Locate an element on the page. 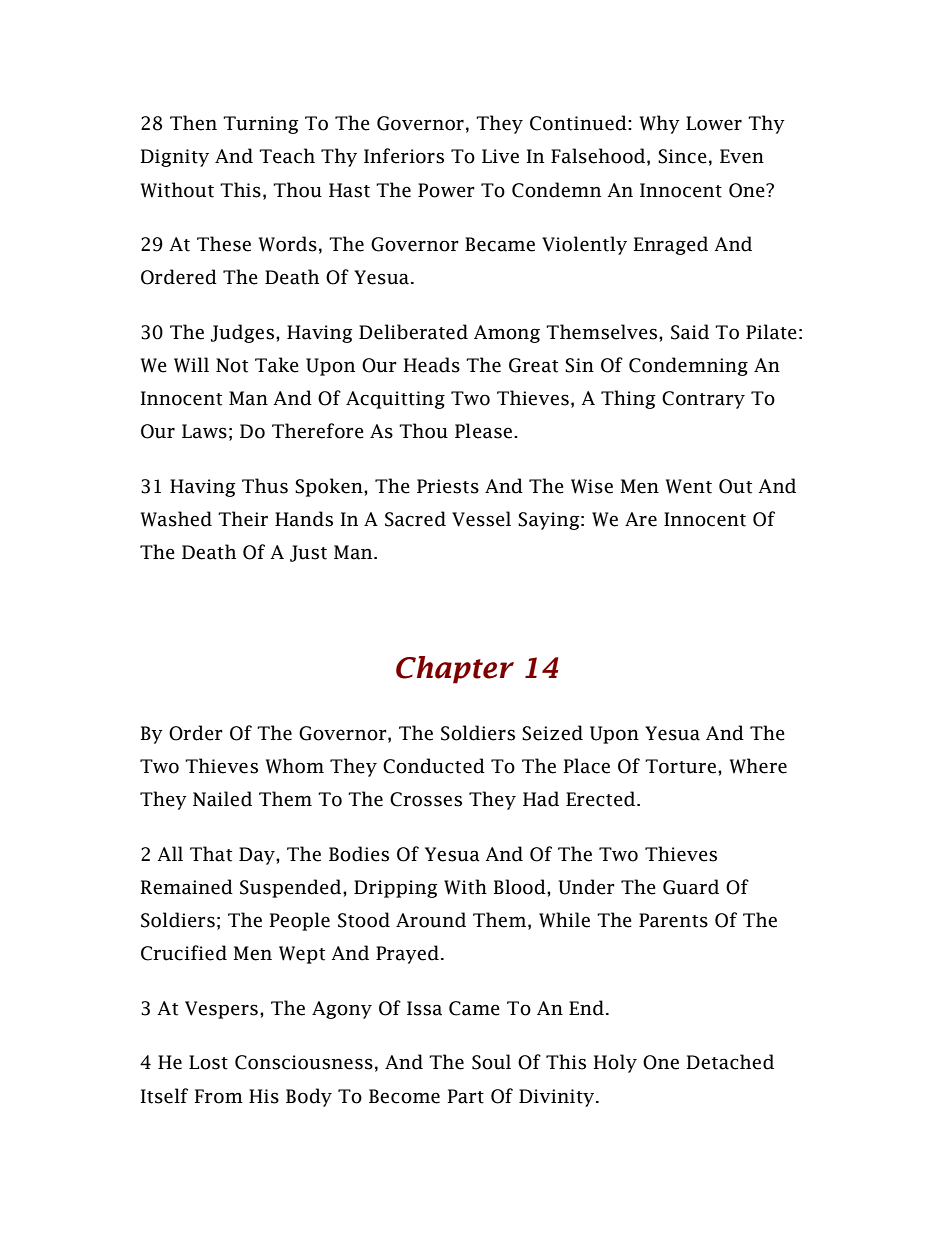 The image size is (952, 1233). Soul is located at coordinates (491, 1062).
